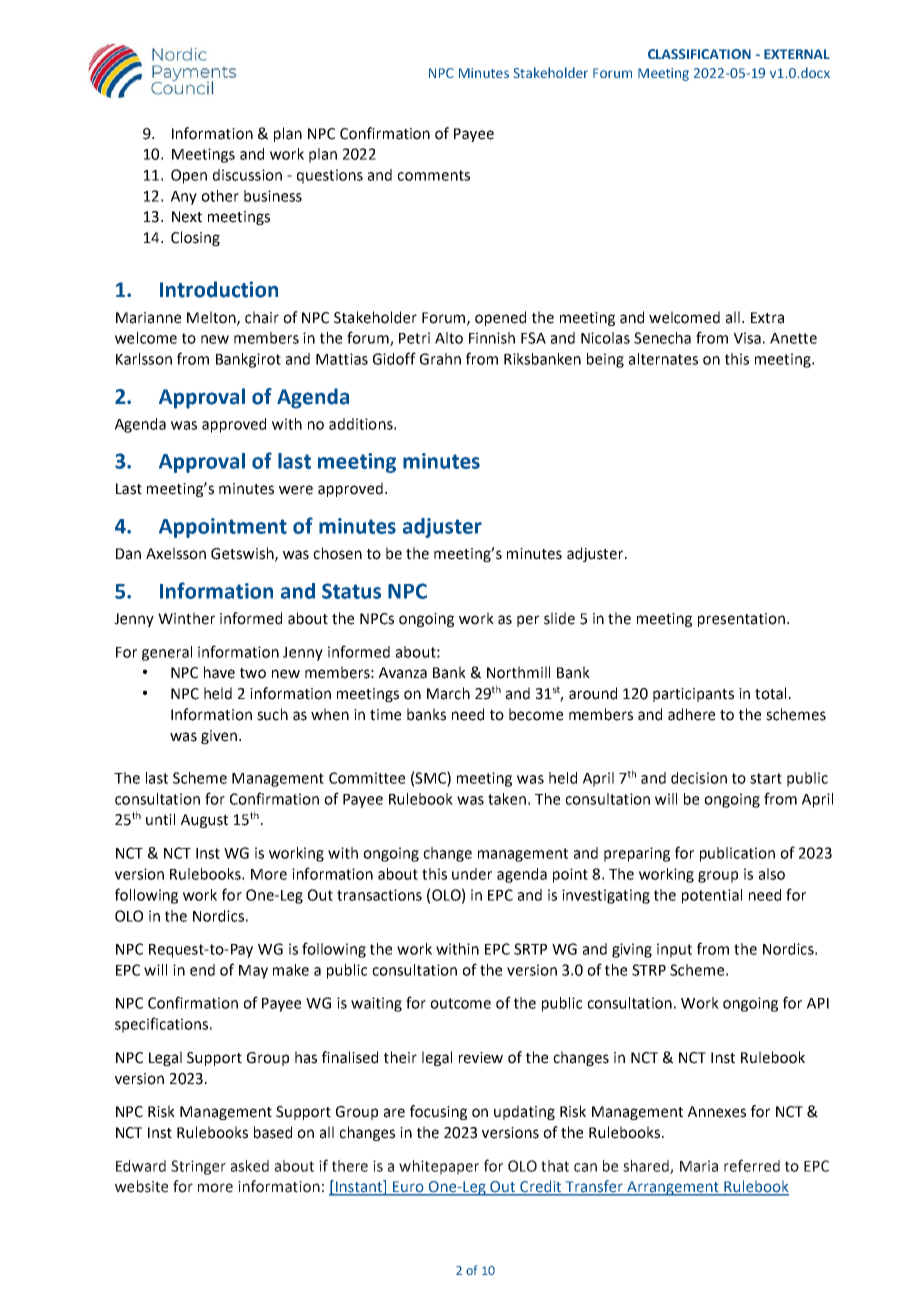 Image resolution: width=924 pixels, height=1309 pixels. Describe the element at coordinates (699, 54) in the screenshot. I see `CLASSIFICATION` at that location.
